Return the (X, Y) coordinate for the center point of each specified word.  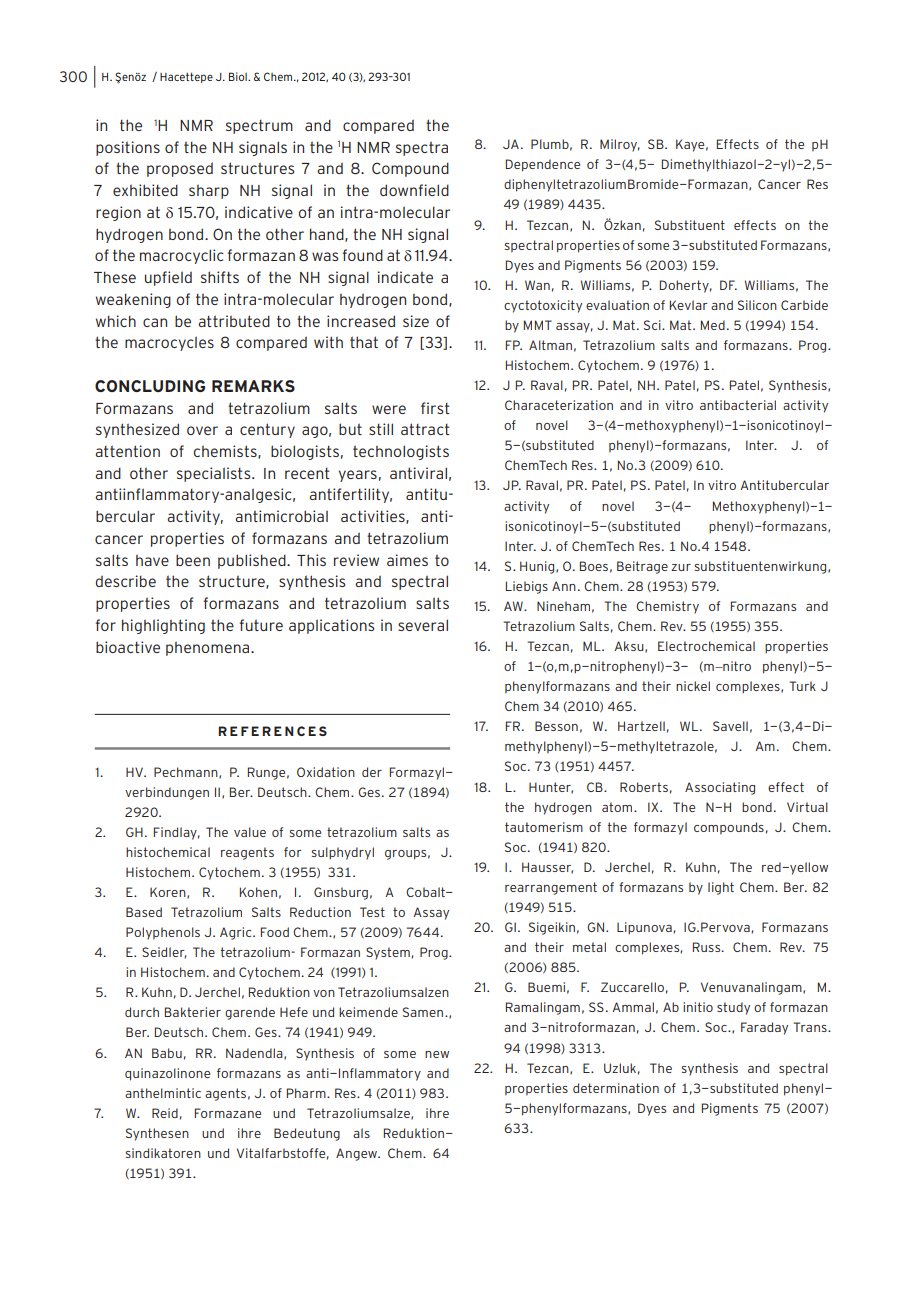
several (423, 625)
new (437, 1054)
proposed (180, 169)
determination (616, 1088)
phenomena (209, 648)
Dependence (543, 165)
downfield (414, 190)
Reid (165, 1113)
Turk (802, 686)
